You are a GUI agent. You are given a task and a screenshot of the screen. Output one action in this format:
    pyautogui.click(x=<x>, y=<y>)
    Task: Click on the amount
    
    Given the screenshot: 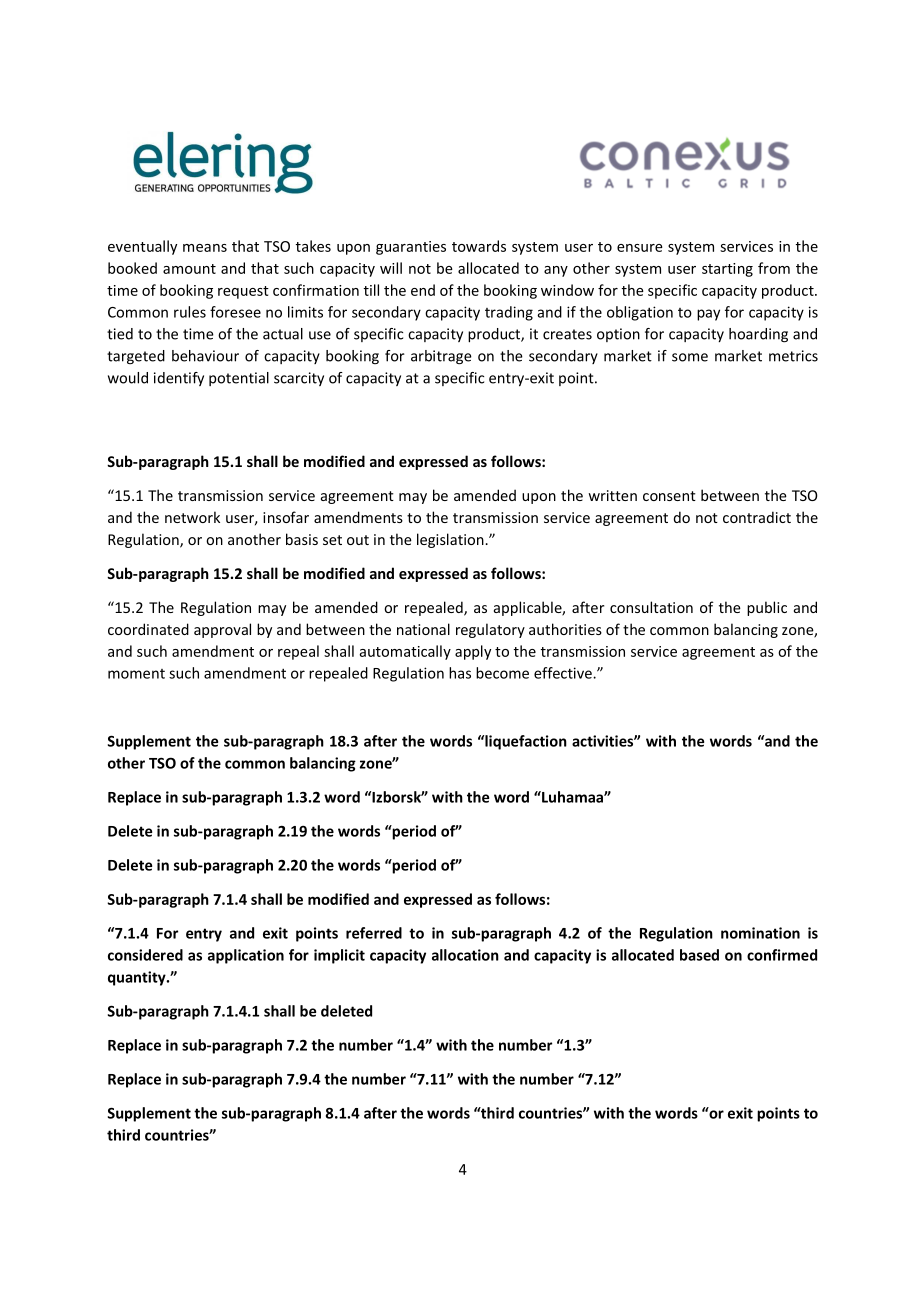 What is the action you would take?
    pyautogui.click(x=189, y=269)
